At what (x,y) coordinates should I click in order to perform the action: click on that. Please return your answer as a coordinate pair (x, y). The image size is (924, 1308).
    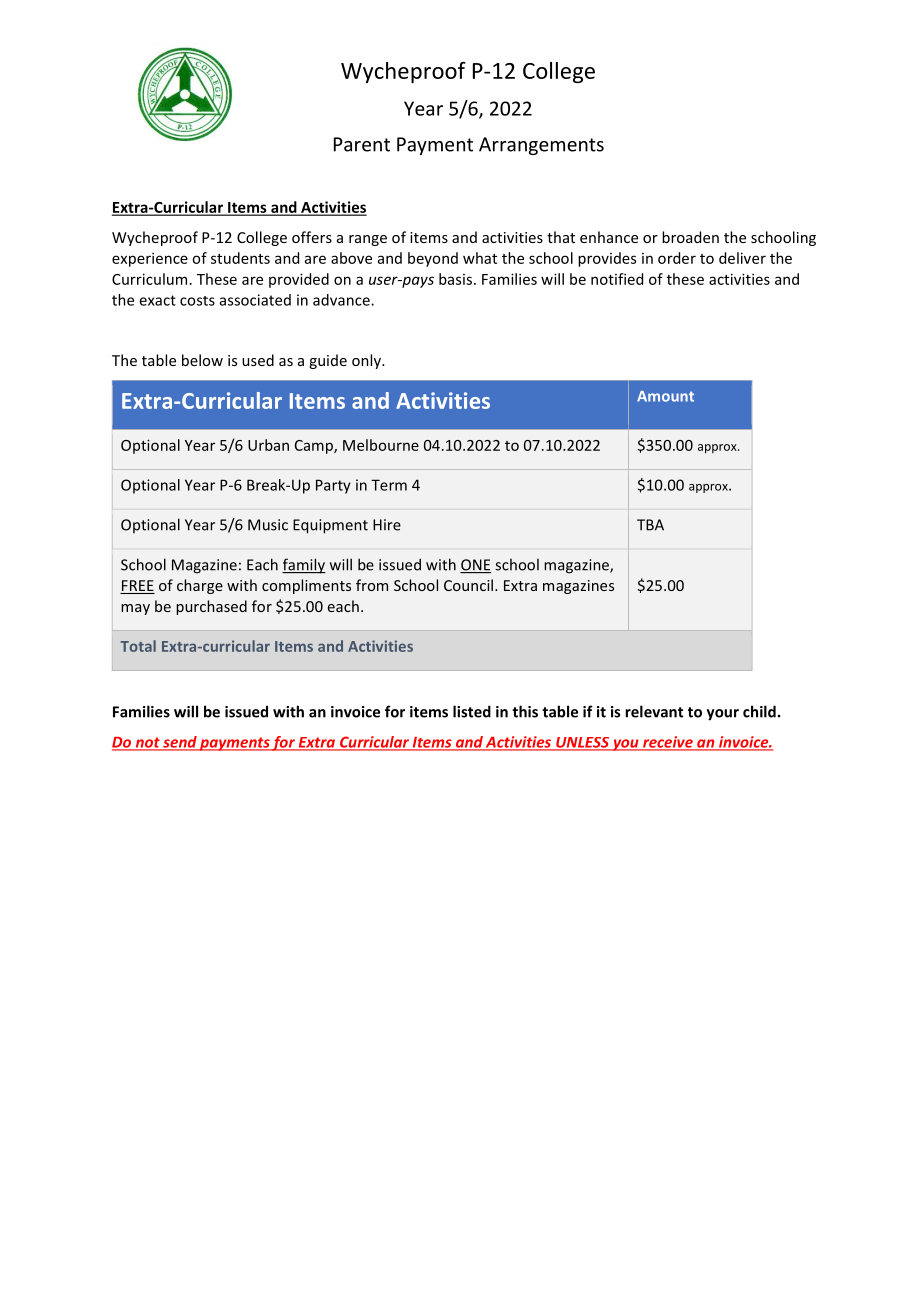
    Looking at the image, I should click on (561, 237).
